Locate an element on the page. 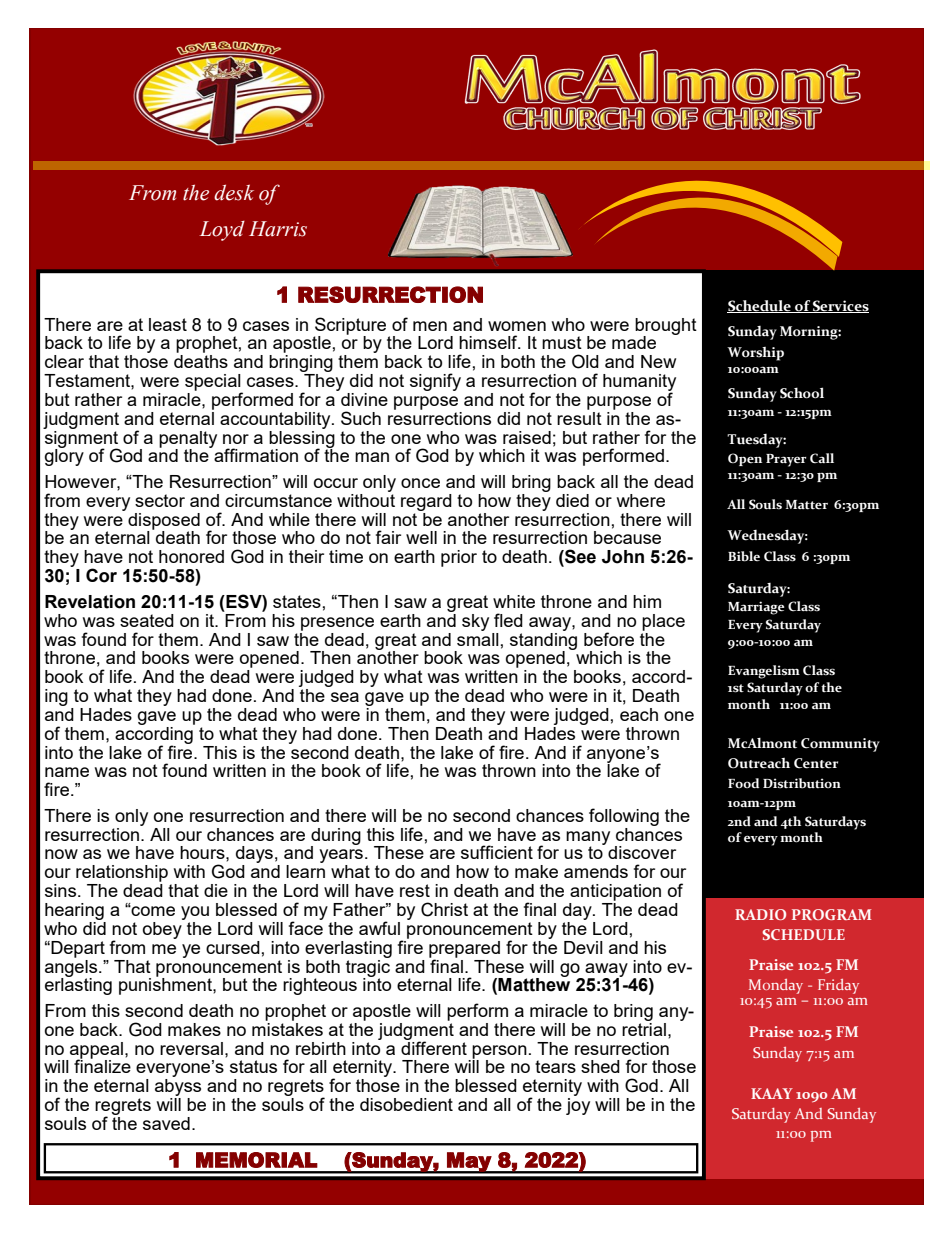 The height and width of the page is (1233, 952). May is located at coordinates (469, 1163).
